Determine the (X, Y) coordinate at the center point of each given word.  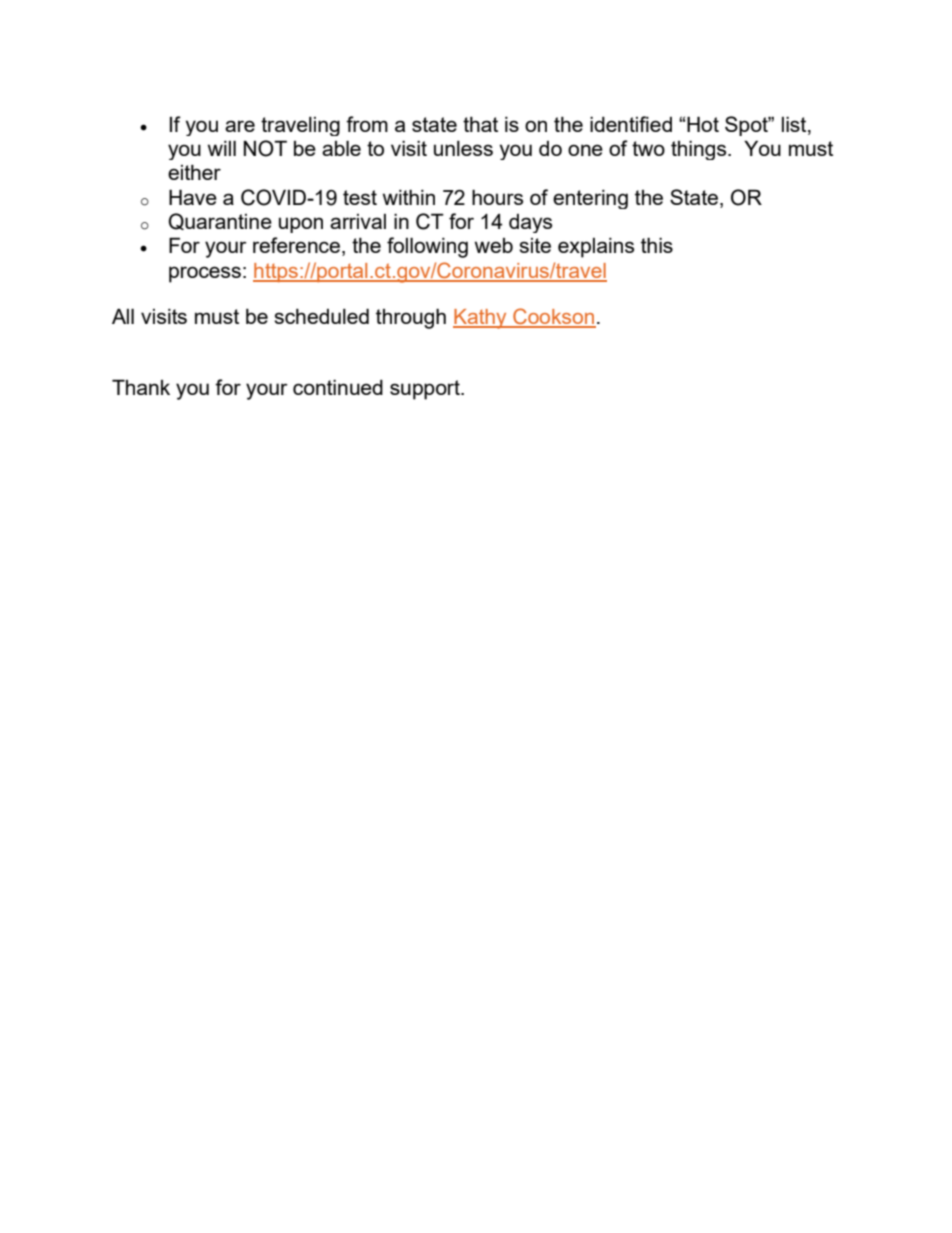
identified (631, 124)
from (367, 124)
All (123, 316)
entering (590, 199)
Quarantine (220, 221)
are (240, 126)
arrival (358, 221)
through (411, 318)
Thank (141, 387)
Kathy (481, 319)
